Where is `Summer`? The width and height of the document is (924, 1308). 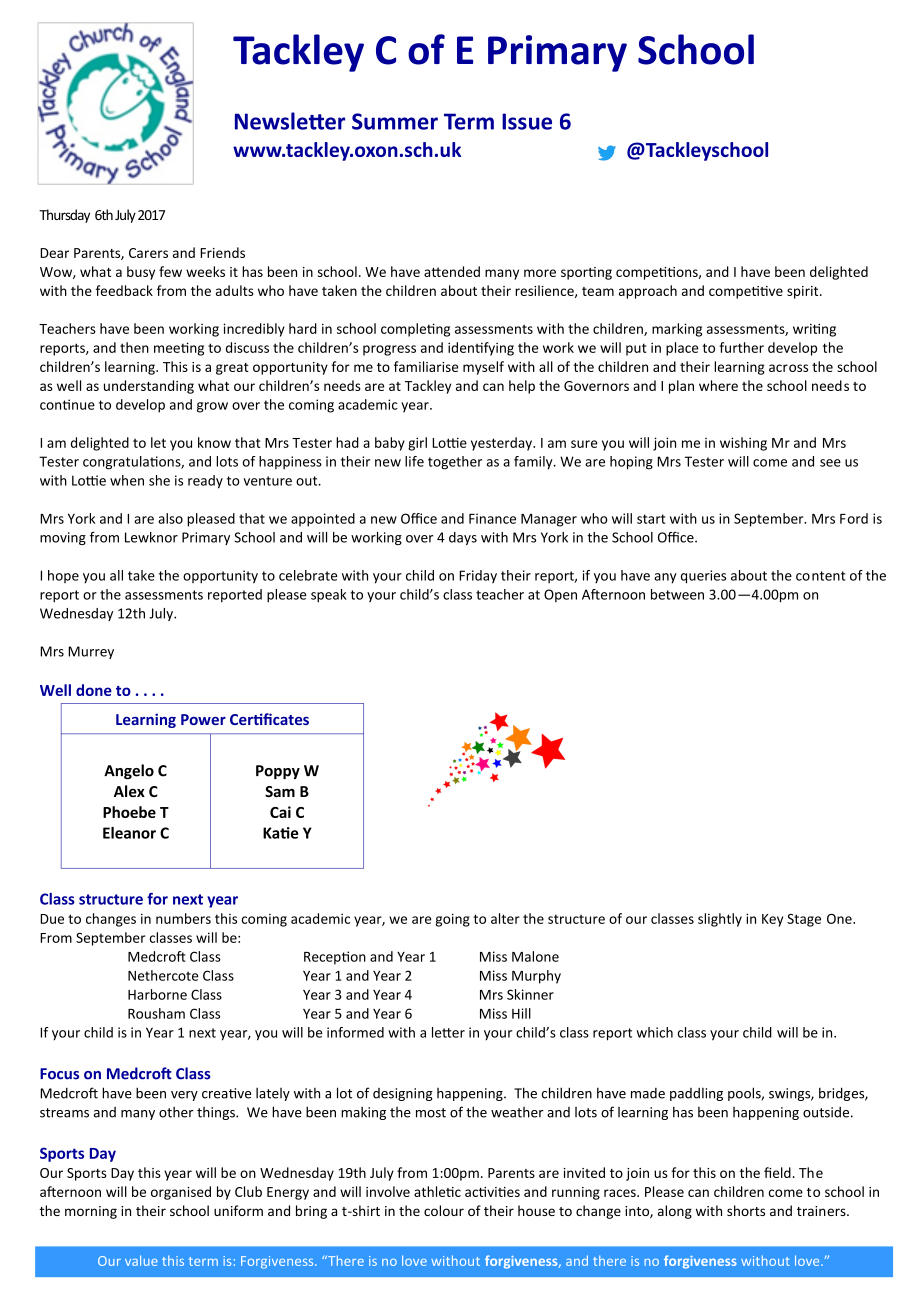
Summer is located at coordinates (395, 121).
